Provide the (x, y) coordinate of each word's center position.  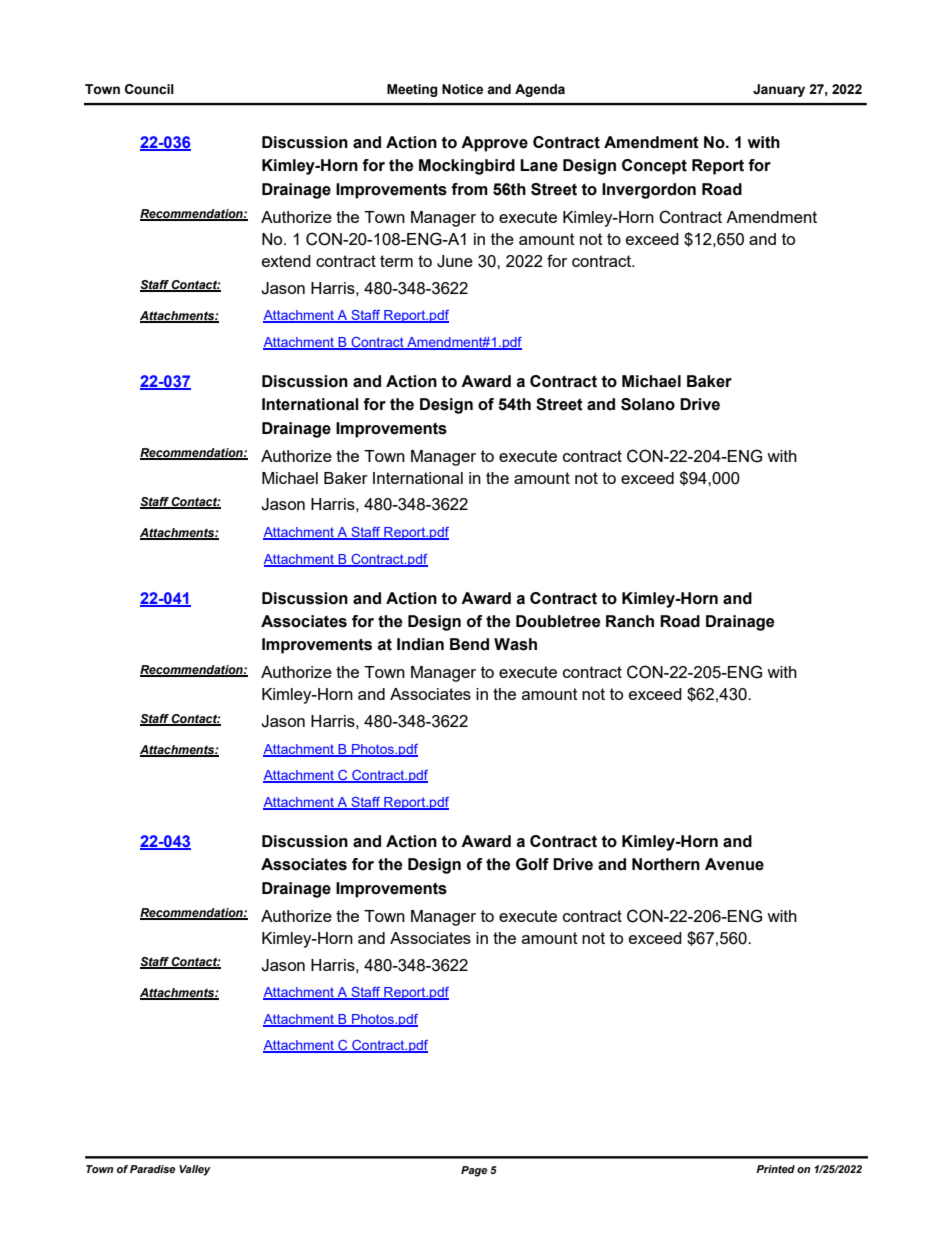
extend (286, 261)
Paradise (152, 1169)
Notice (462, 89)
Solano (648, 404)
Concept (654, 167)
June (455, 261)
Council (149, 89)
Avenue (734, 864)
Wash (515, 644)
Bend (469, 644)
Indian (420, 644)
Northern (666, 864)
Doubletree (558, 621)
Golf (532, 864)
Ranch (630, 621)
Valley (195, 1170)
